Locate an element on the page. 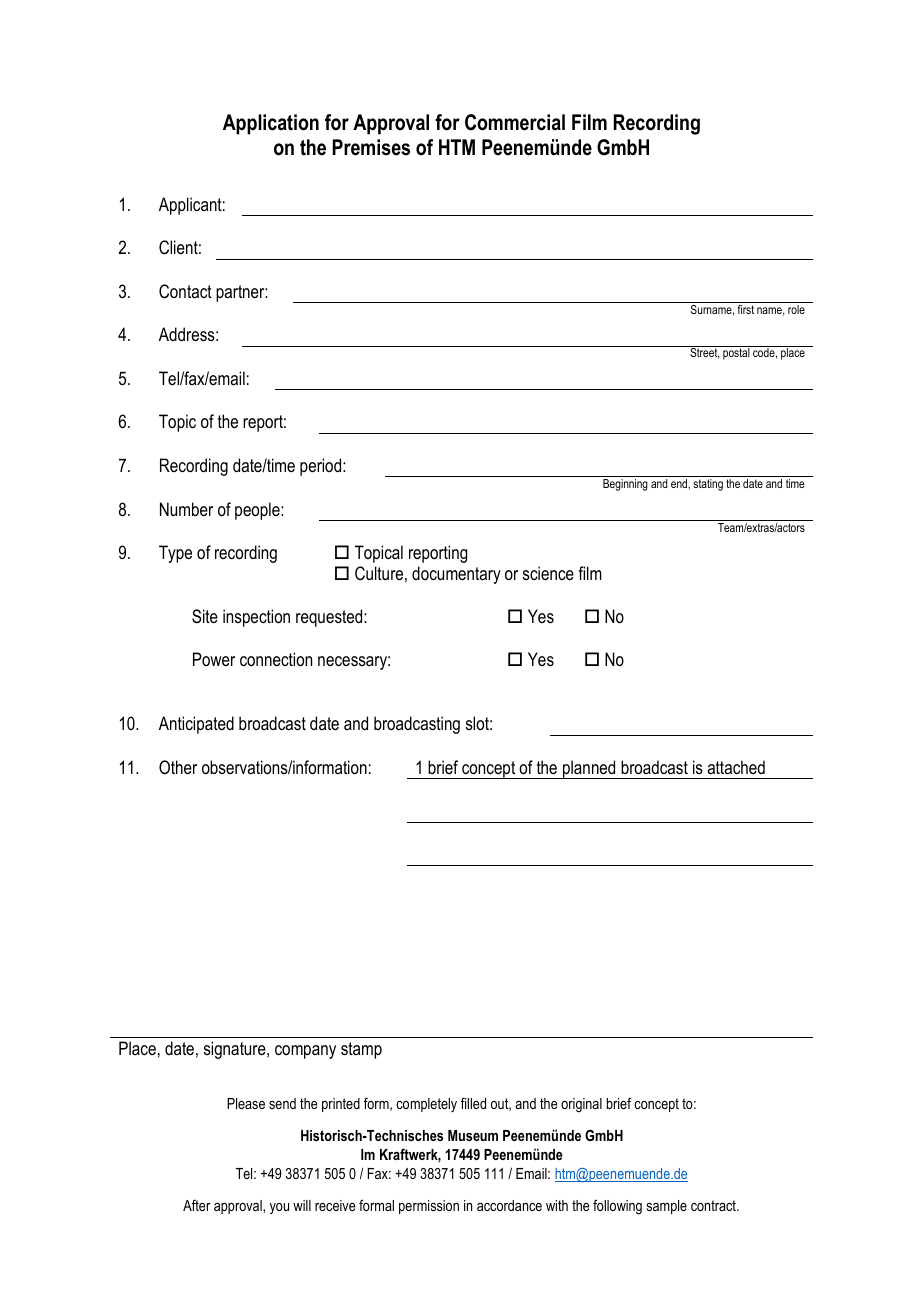  accordance is located at coordinates (509, 1205).
